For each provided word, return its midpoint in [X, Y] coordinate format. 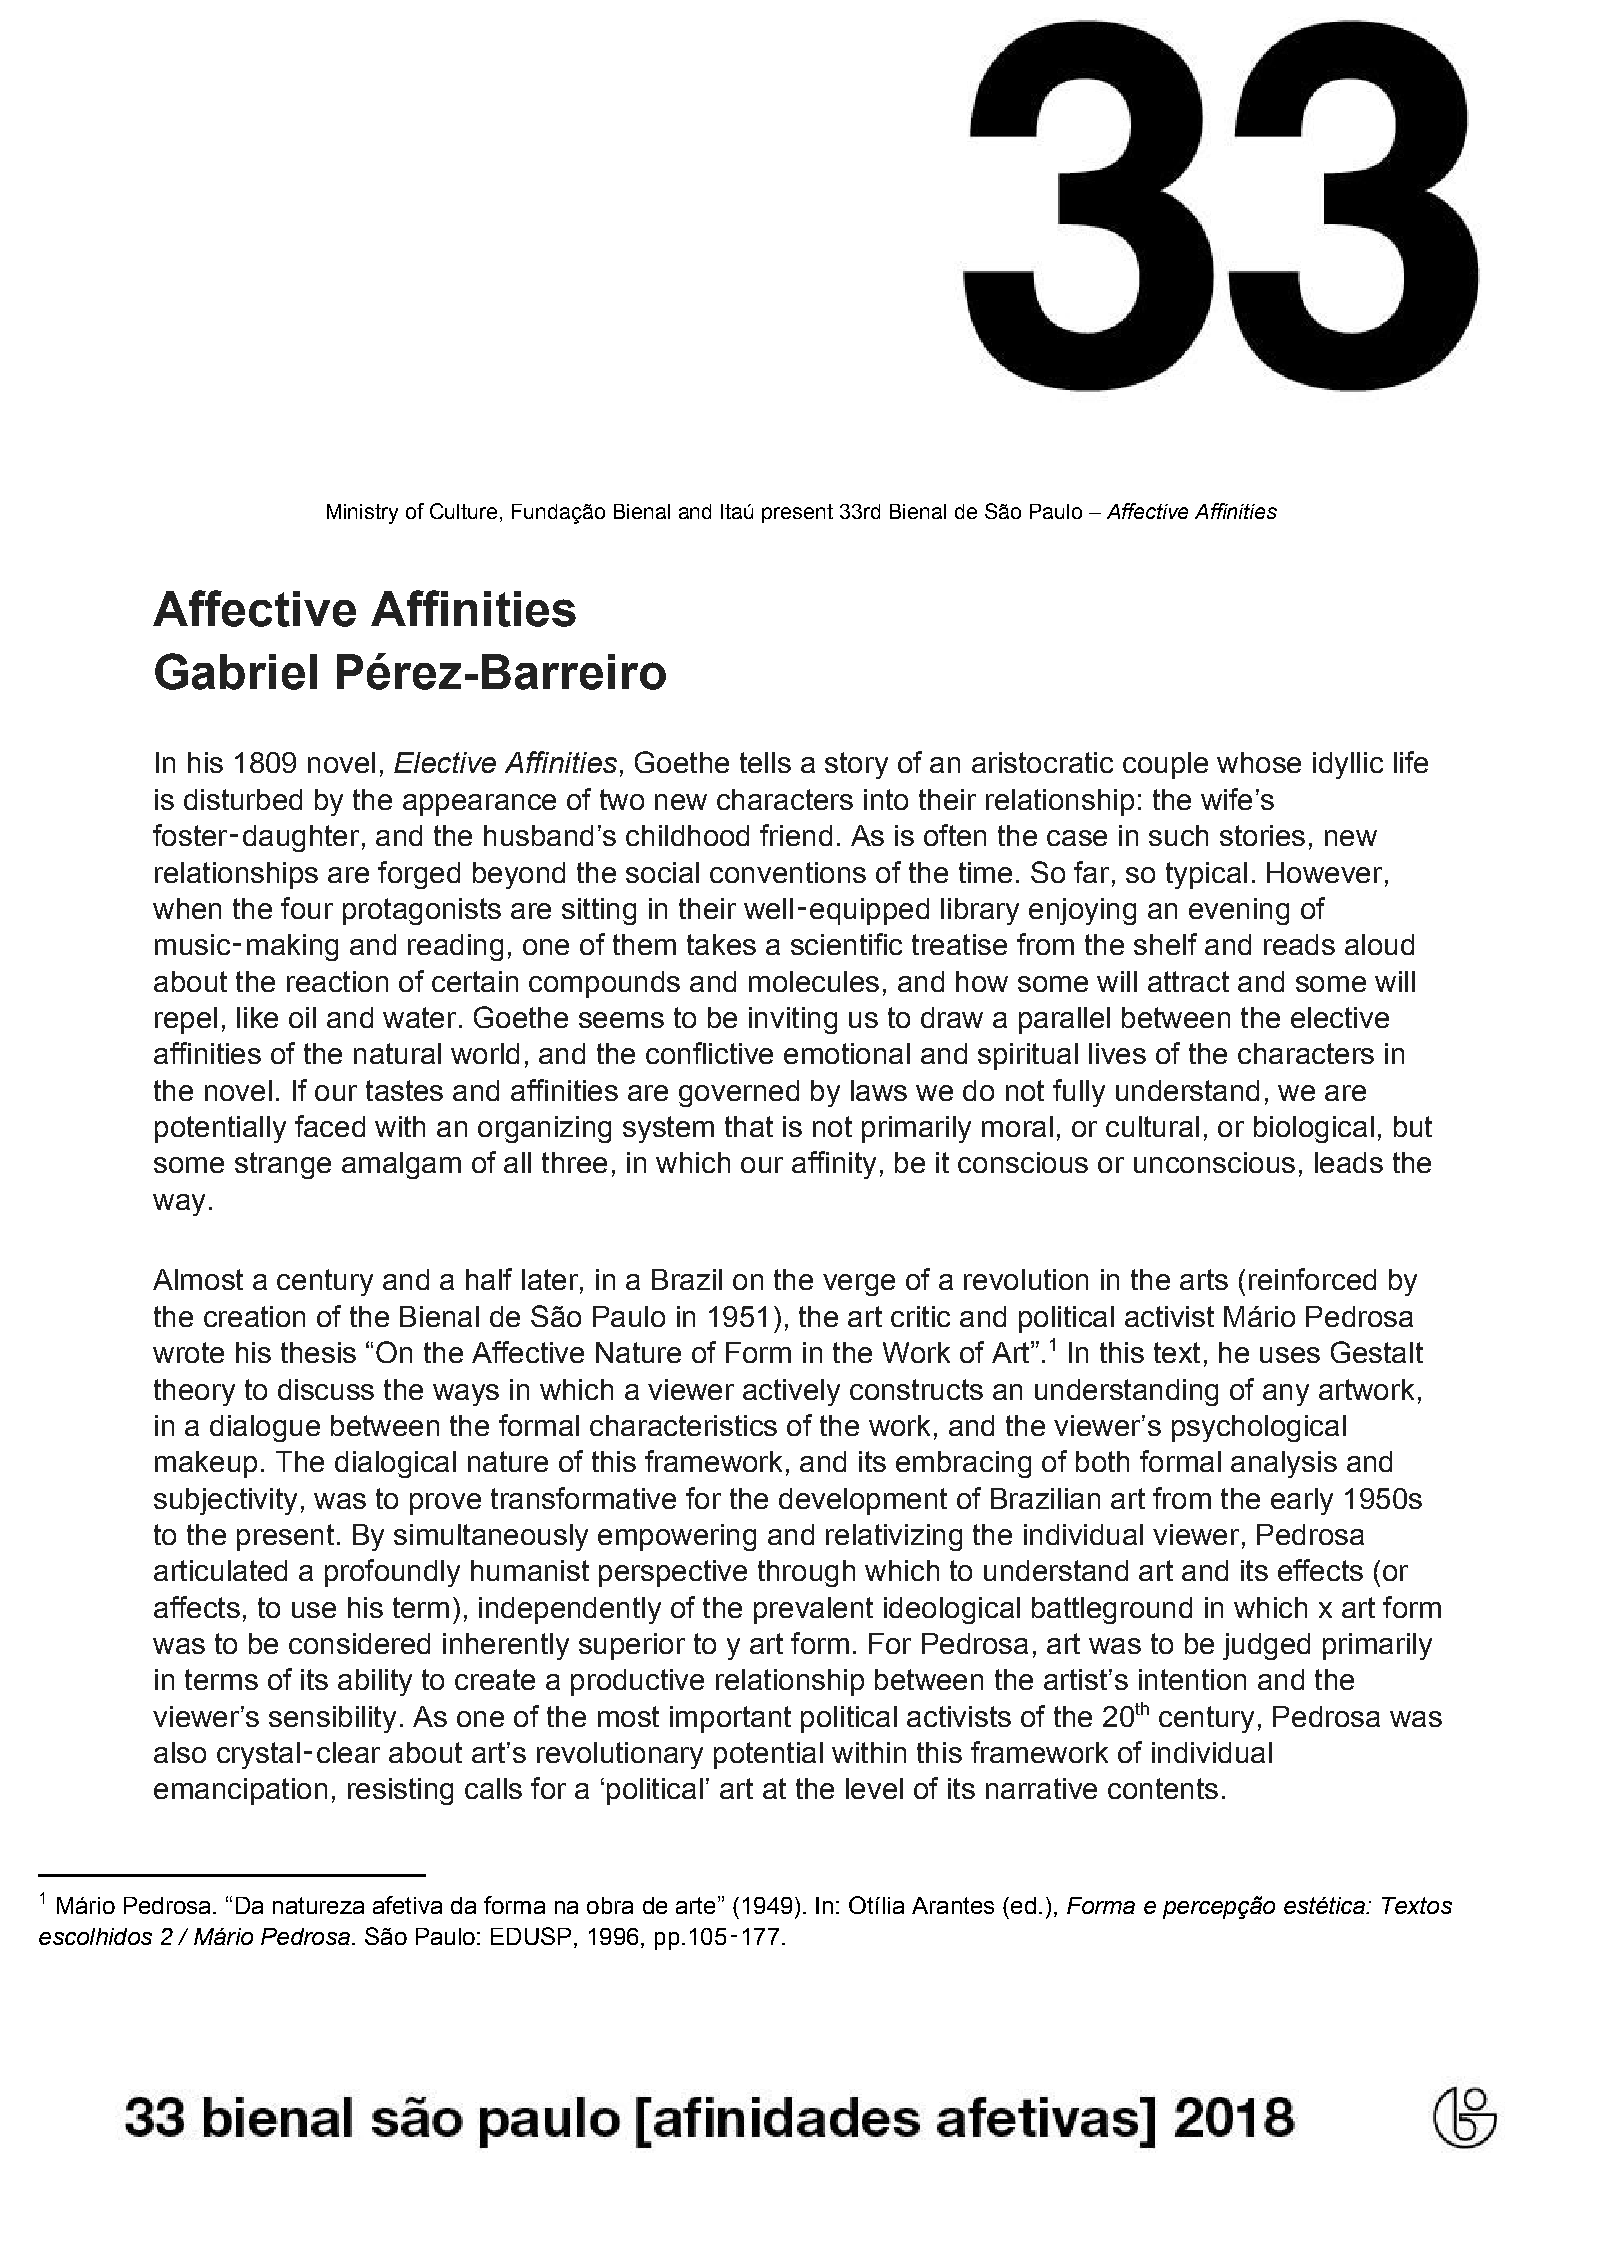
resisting [400, 1791]
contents [1163, 1788]
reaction [337, 981]
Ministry [362, 514]
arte [695, 1905]
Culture [463, 511]
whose [1259, 762]
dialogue [265, 1428]
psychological [1259, 1428]
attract [1188, 981]
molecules [814, 981]
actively [791, 1392]
